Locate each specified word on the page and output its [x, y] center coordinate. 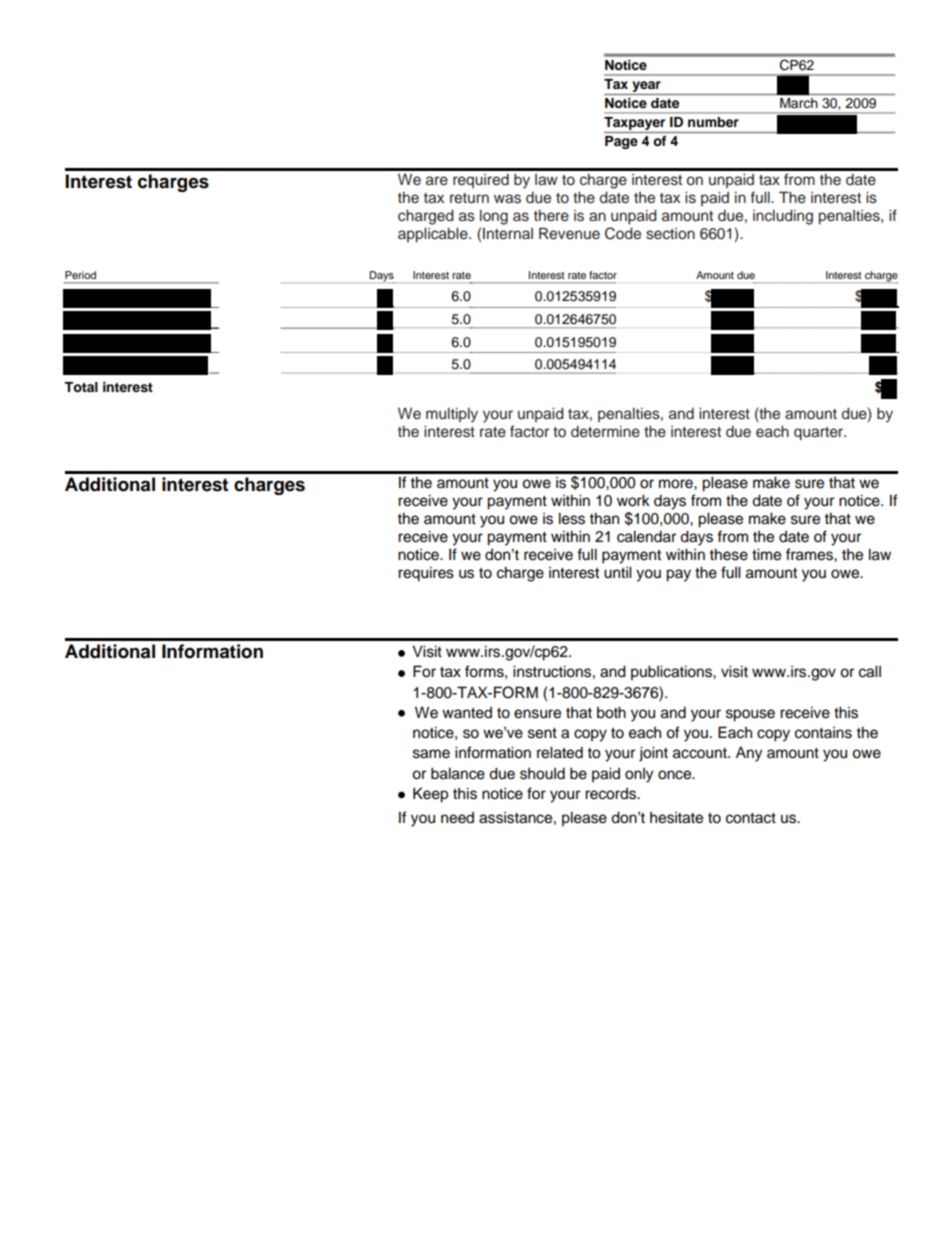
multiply [452, 415]
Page [621, 142]
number [713, 122]
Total [81, 387]
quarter [820, 434]
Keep [430, 795]
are [437, 181]
